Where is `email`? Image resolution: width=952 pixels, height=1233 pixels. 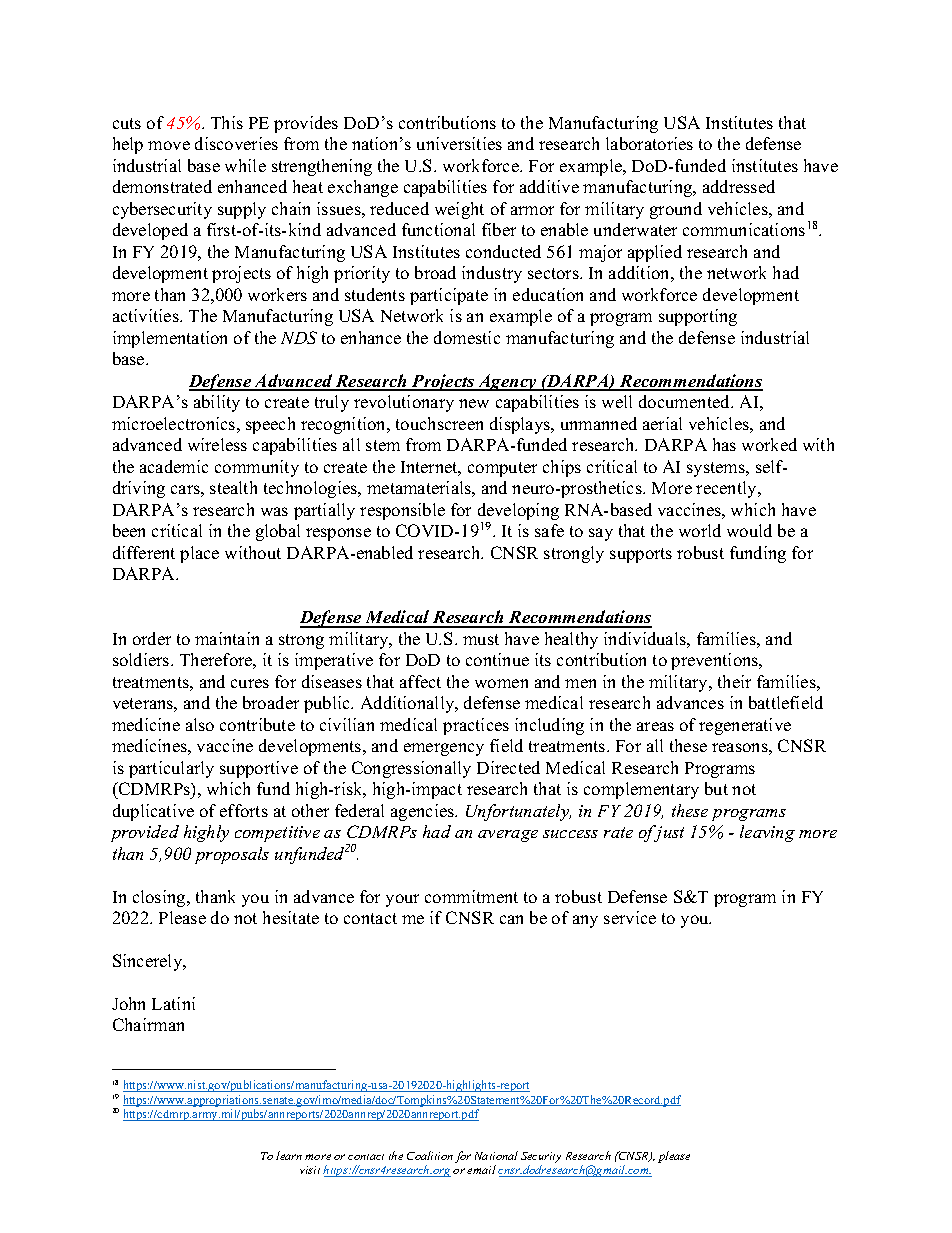
email is located at coordinates (481, 1169).
